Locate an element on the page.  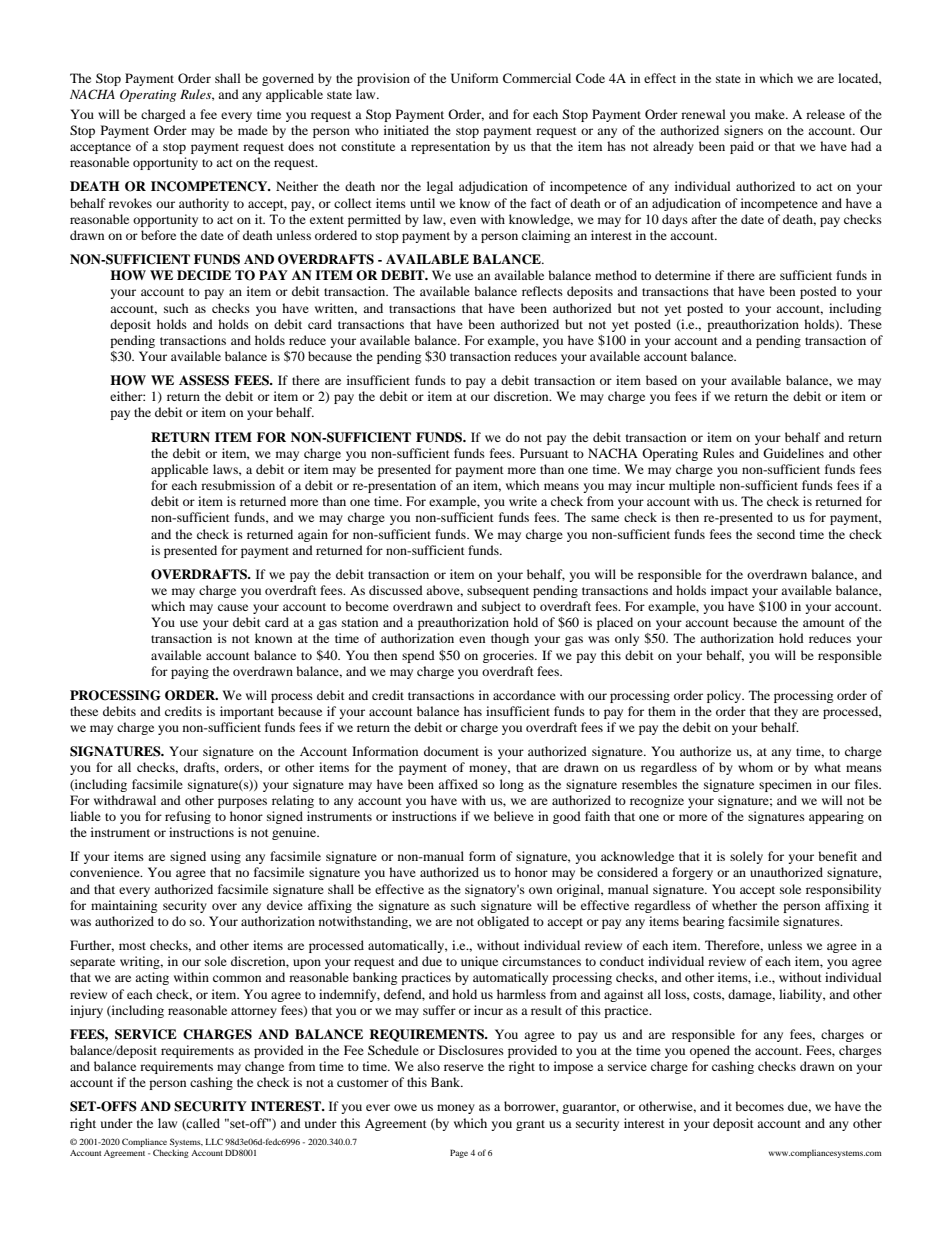
paying is located at coordinates (190, 672).
